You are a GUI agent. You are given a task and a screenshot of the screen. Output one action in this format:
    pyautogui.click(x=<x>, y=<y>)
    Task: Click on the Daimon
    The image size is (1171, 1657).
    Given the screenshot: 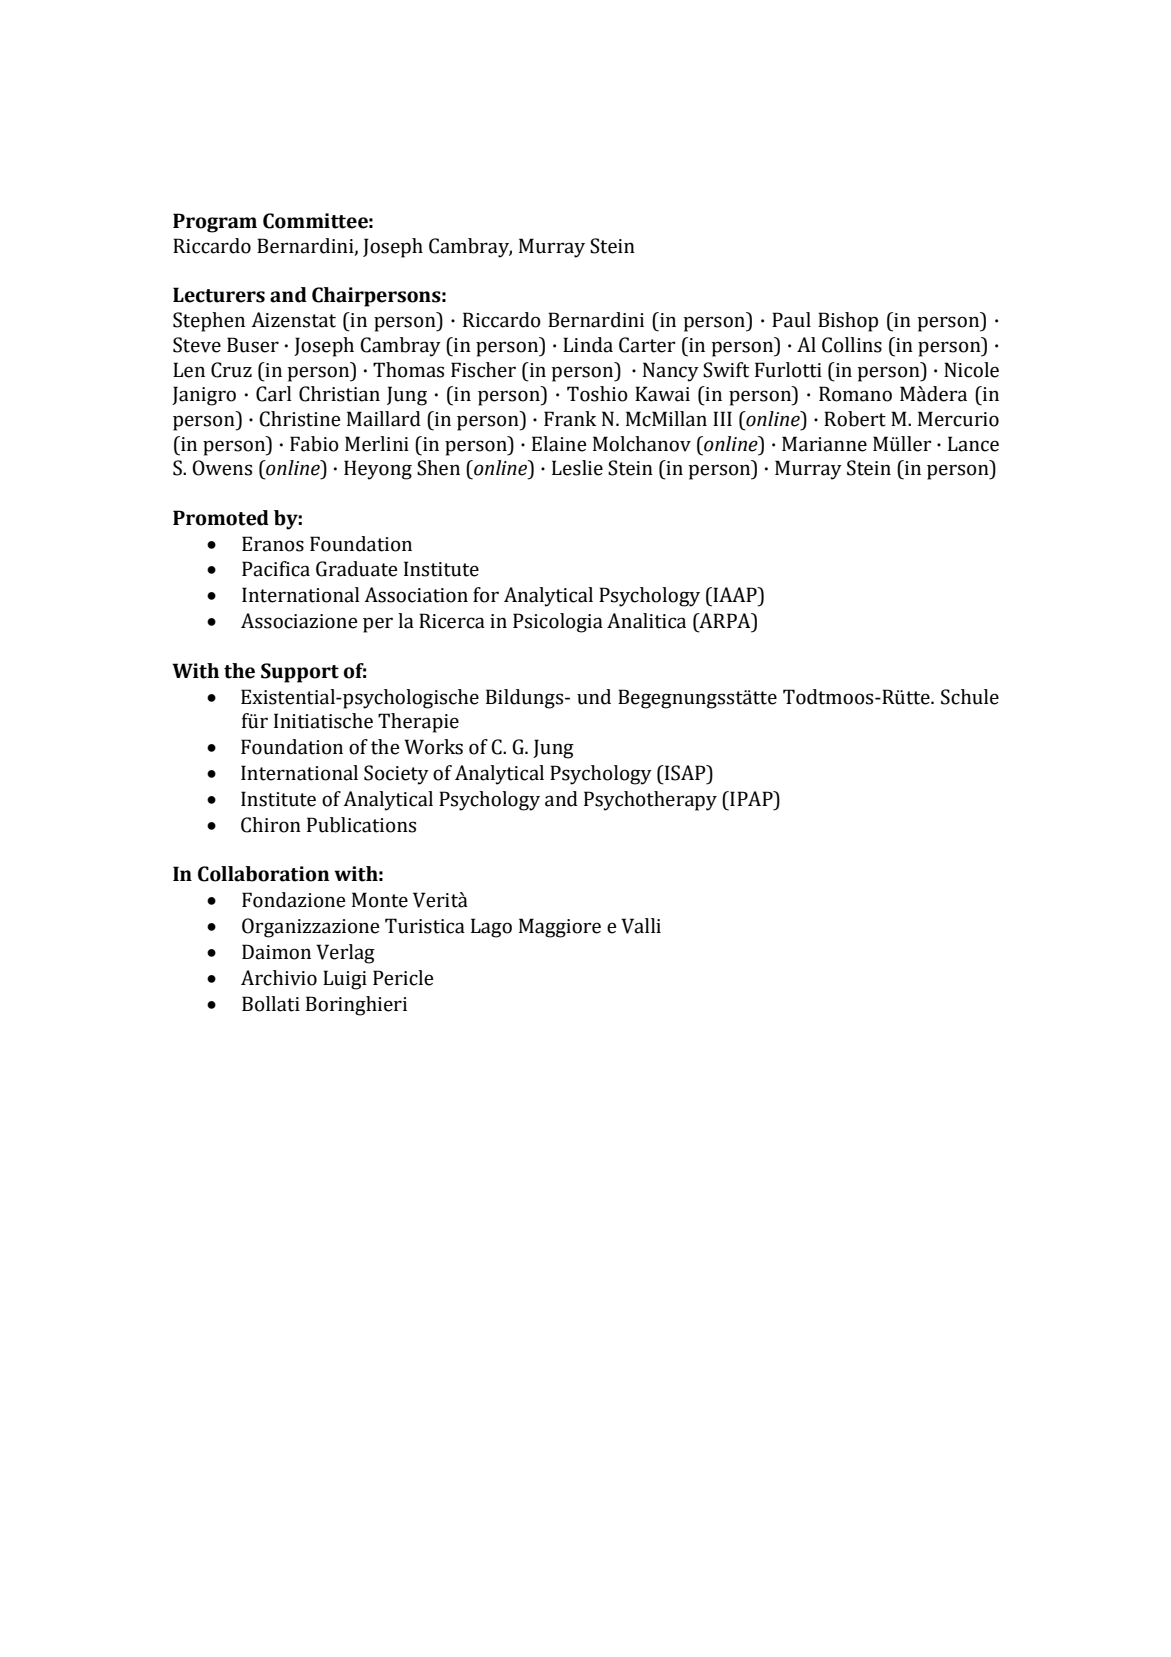 What is the action you would take?
    pyautogui.click(x=276, y=952)
